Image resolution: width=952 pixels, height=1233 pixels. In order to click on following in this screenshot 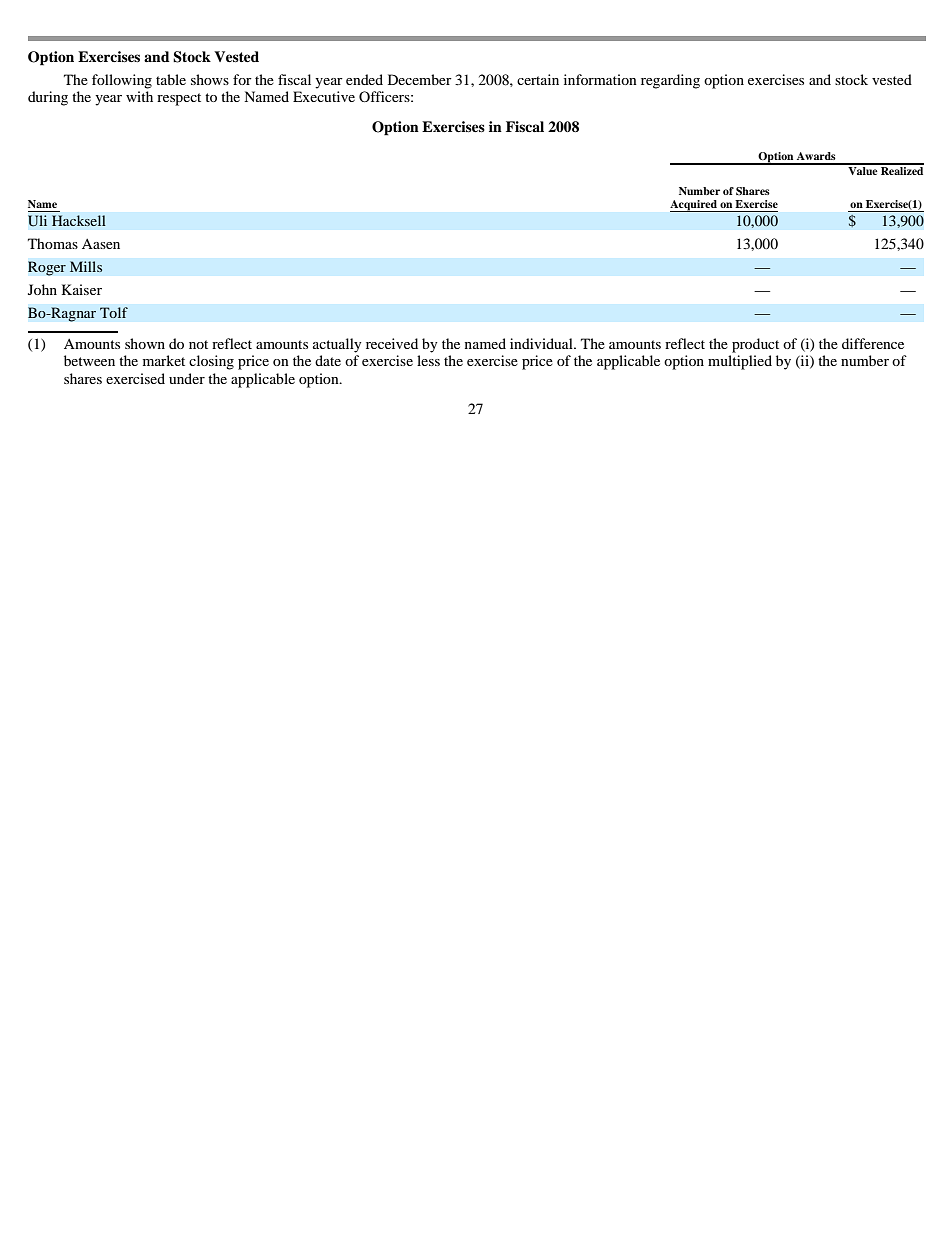, I will do `click(122, 81)`.
